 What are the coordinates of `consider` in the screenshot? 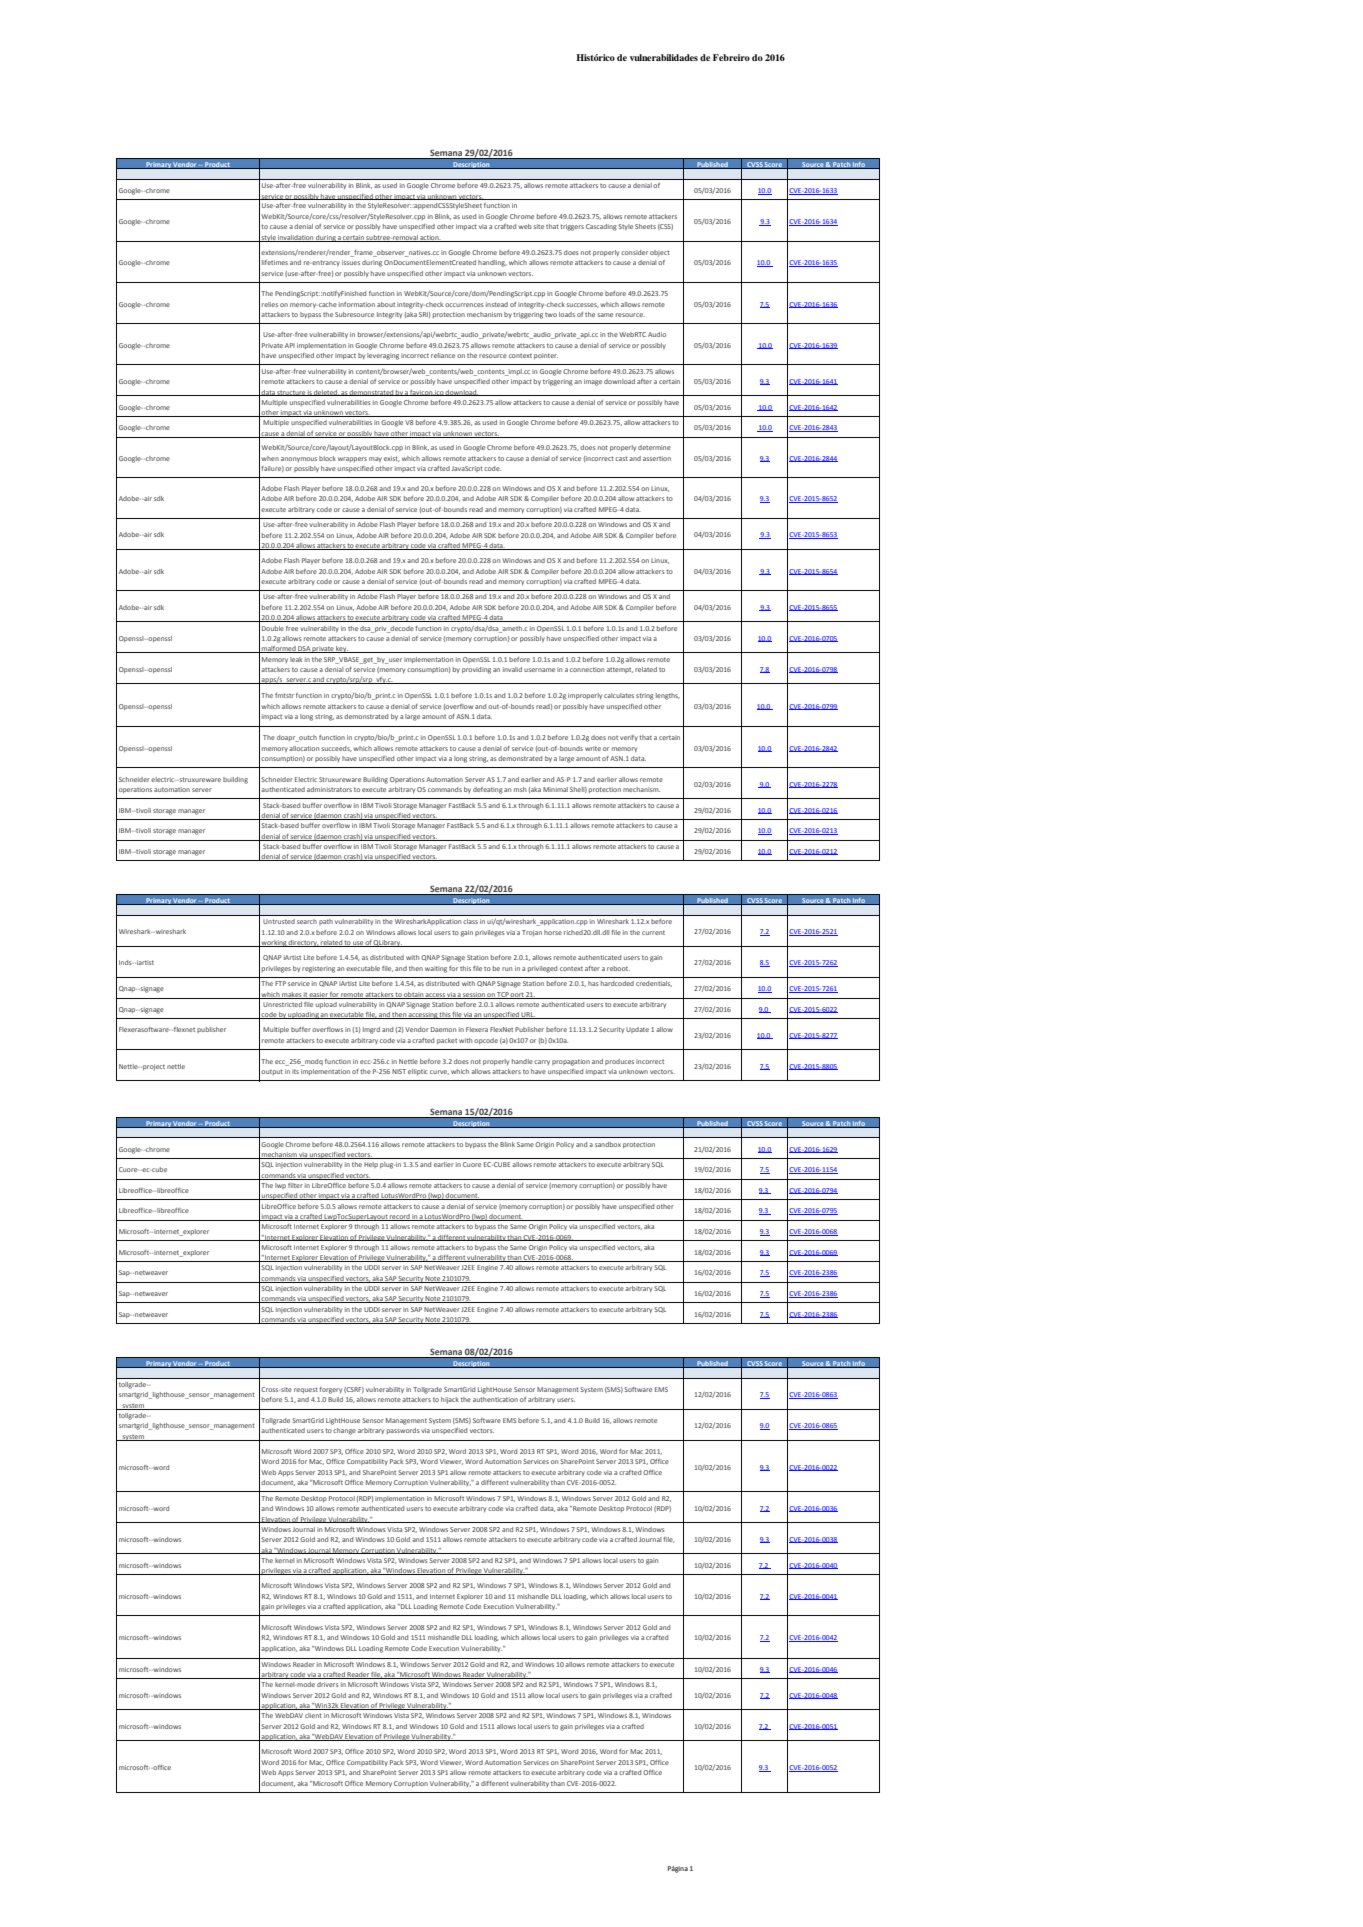 It's located at (634, 252).
